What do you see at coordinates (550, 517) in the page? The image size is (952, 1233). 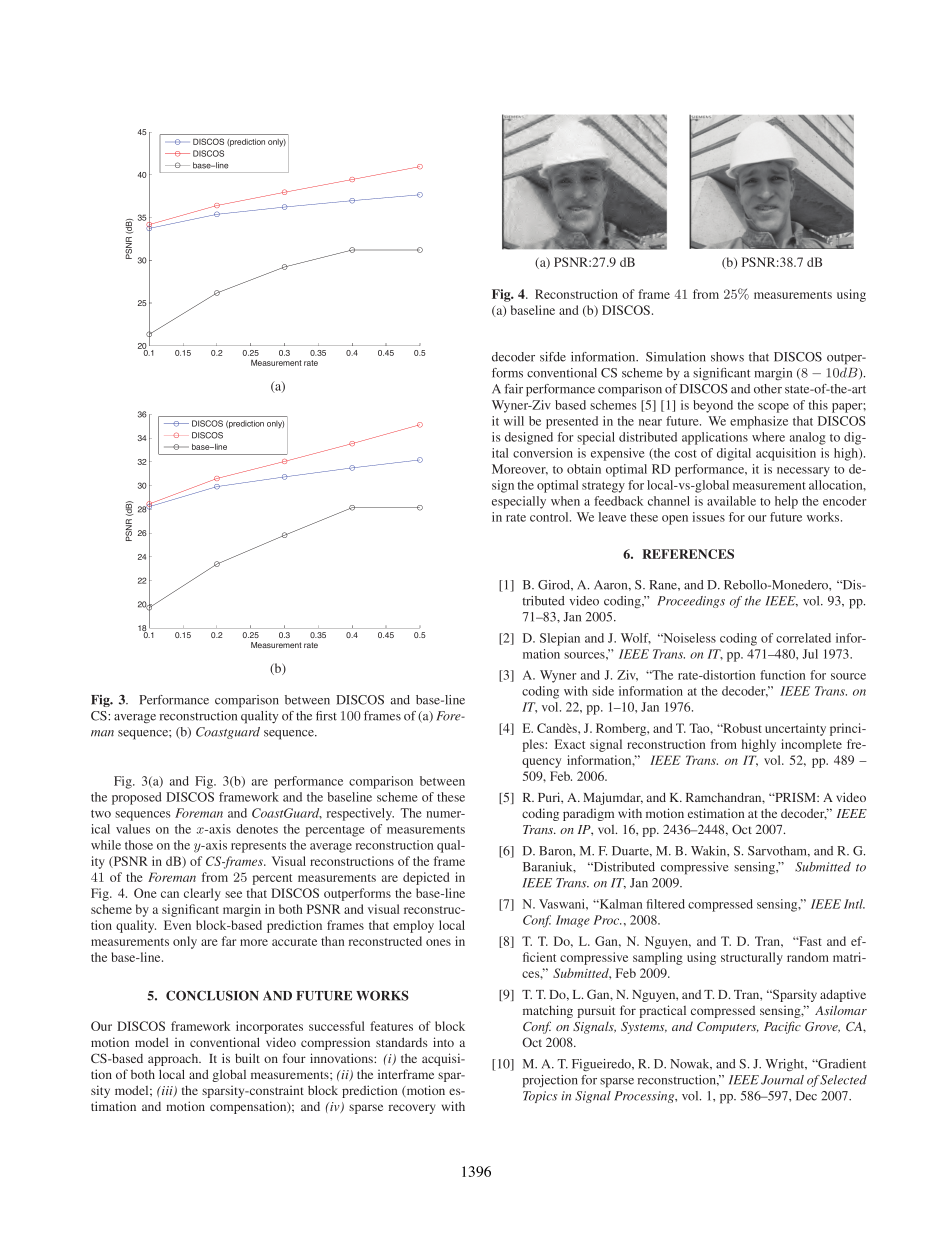 I see `control` at bounding box center [550, 517].
